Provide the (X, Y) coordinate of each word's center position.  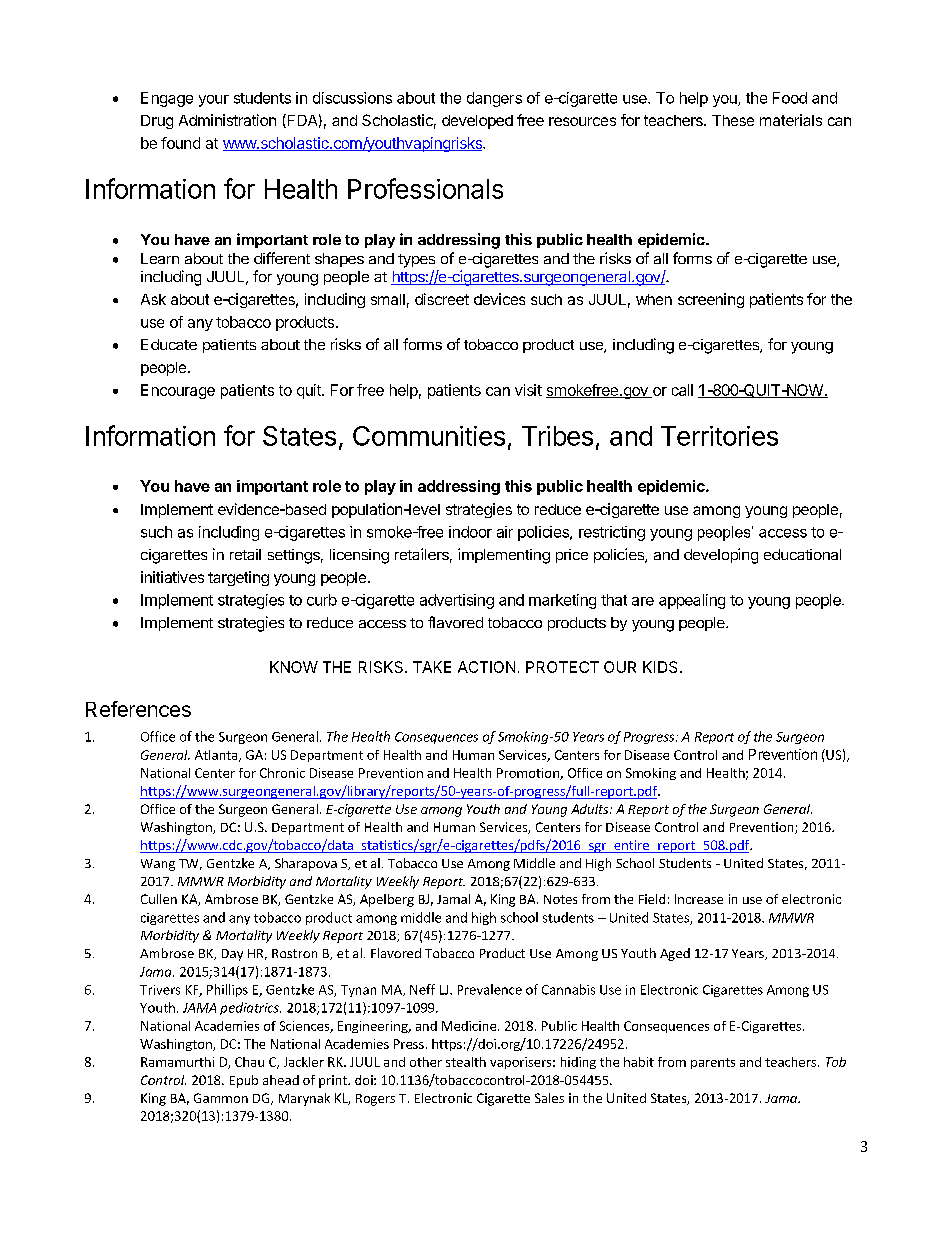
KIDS (660, 667)
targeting (238, 578)
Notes (560, 899)
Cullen (159, 899)
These (733, 120)
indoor (470, 532)
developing (721, 556)
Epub (244, 1081)
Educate (169, 344)
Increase (699, 899)
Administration (227, 120)
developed (477, 122)
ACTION (486, 667)
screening (711, 300)
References (138, 709)
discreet (442, 299)
